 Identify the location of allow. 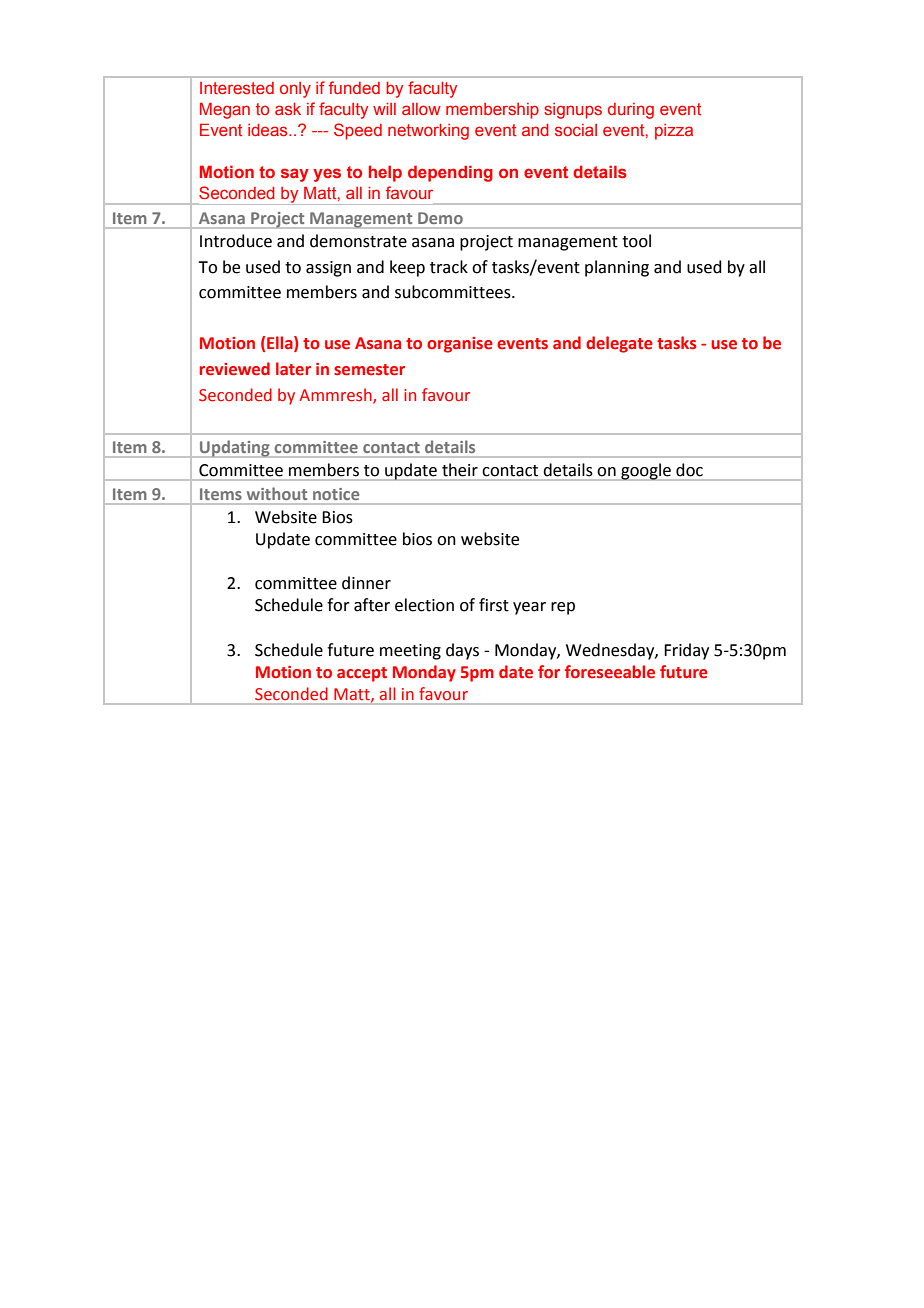
(421, 109).
